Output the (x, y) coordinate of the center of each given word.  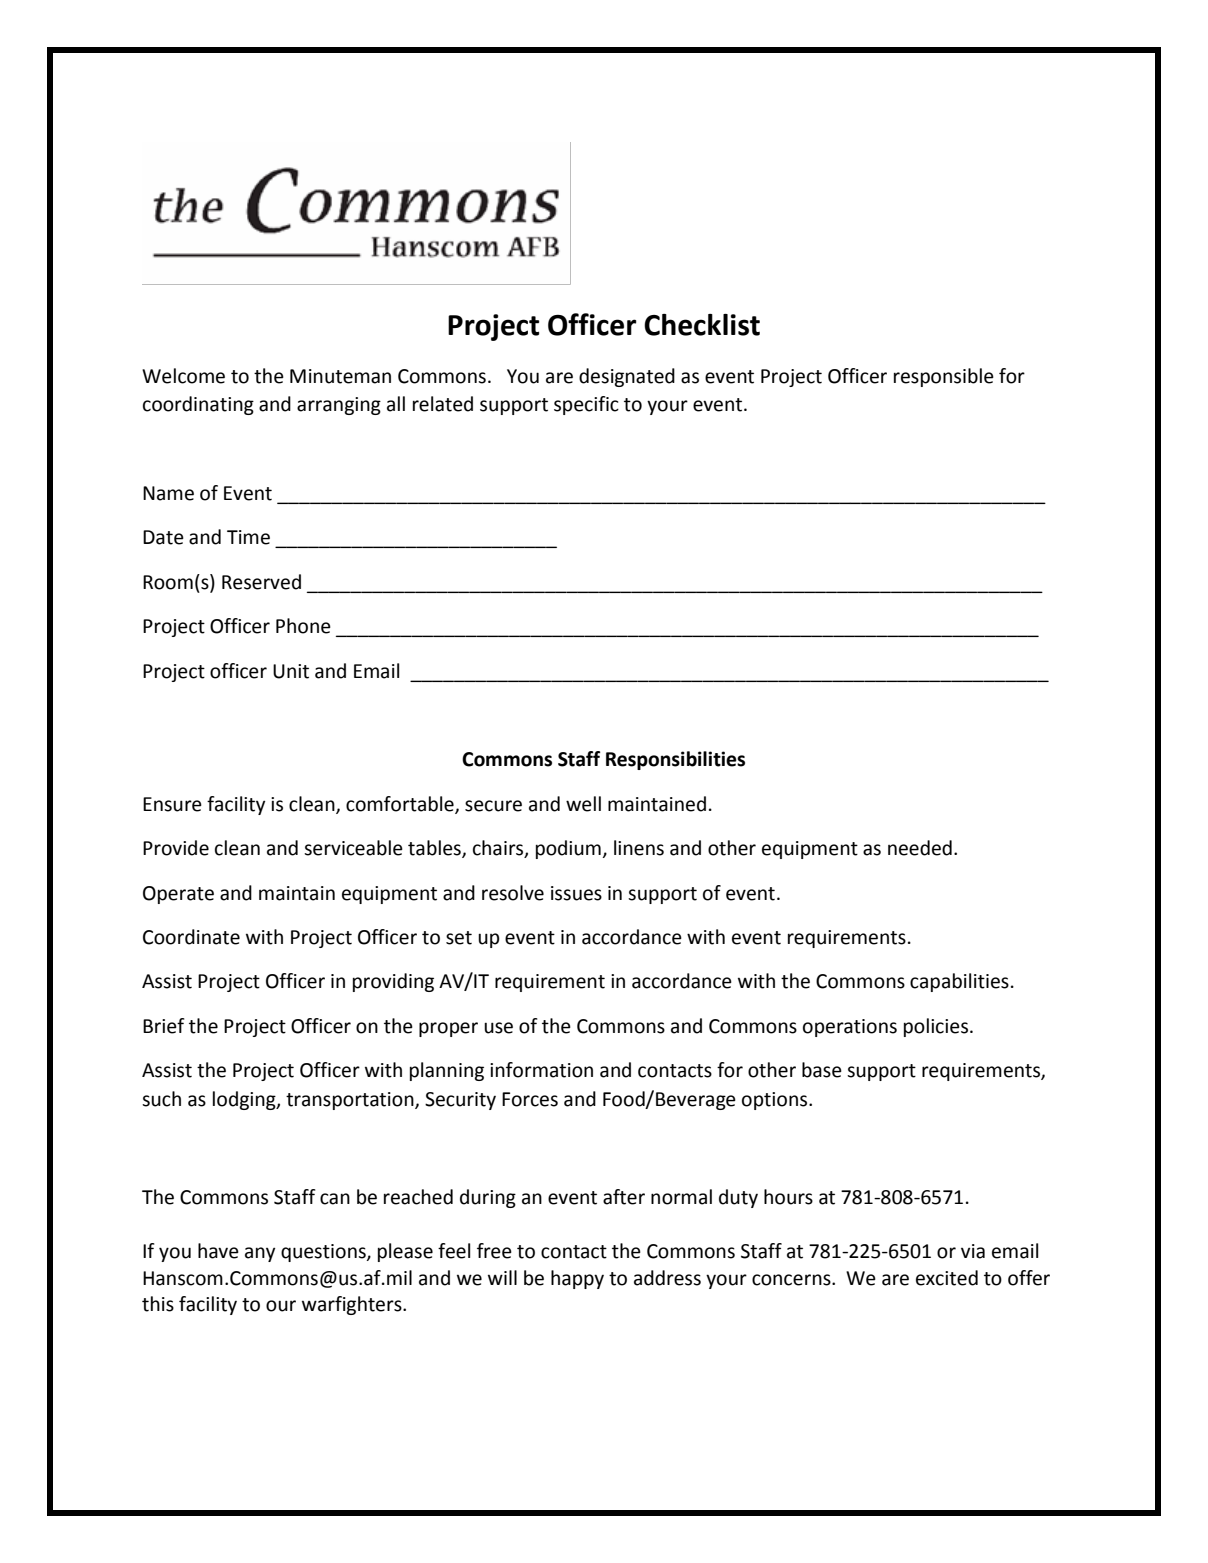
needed (920, 848)
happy (577, 1279)
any (260, 1254)
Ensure (172, 804)
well (583, 804)
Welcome (183, 376)
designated (627, 377)
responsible (944, 377)
